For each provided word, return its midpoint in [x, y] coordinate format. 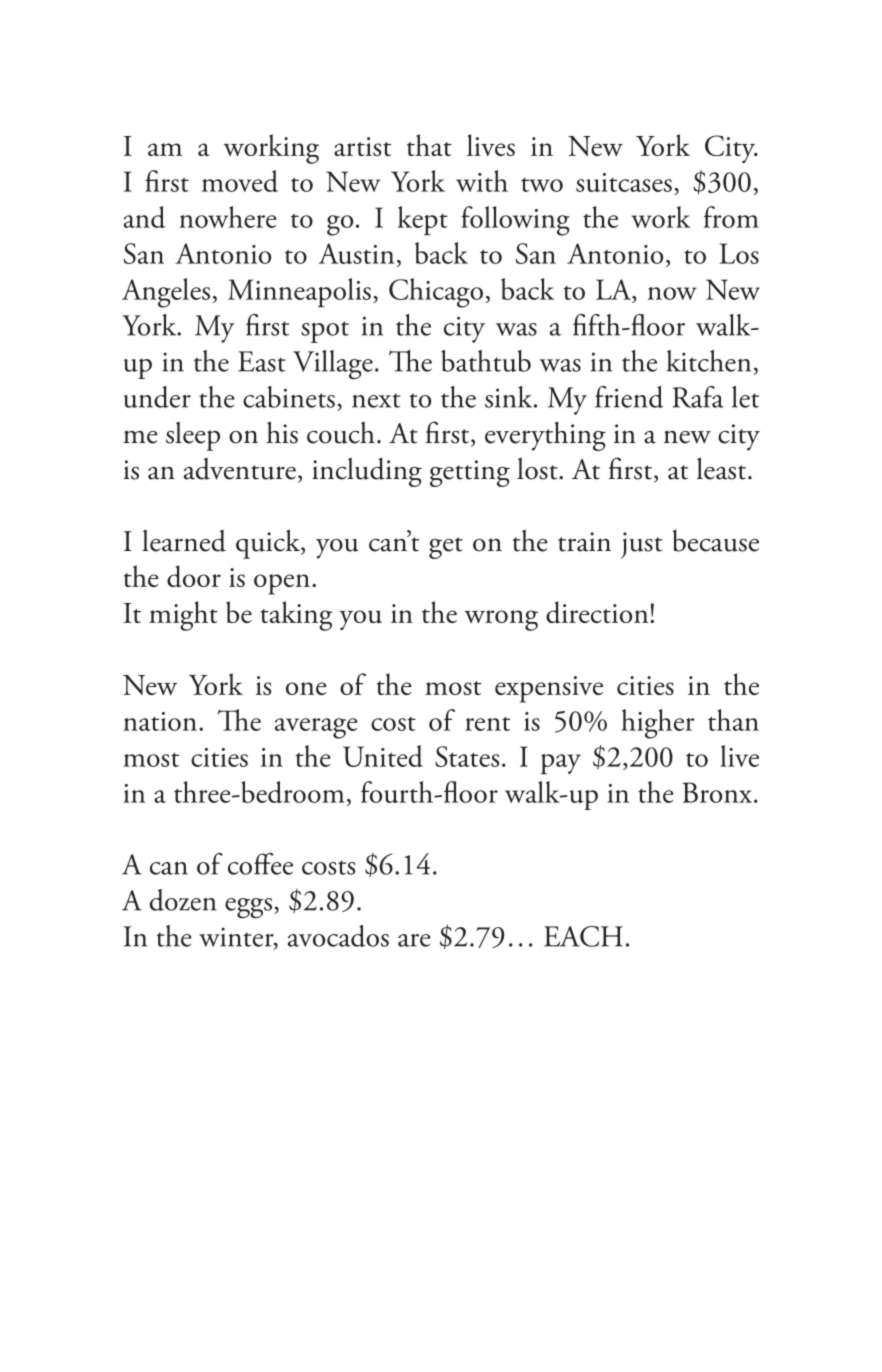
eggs [248, 908]
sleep [193, 436]
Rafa [698, 397]
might [183, 616]
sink [510, 397]
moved [240, 181]
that [429, 145]
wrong [501, 620]
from [731, 217]
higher [658, 724]
